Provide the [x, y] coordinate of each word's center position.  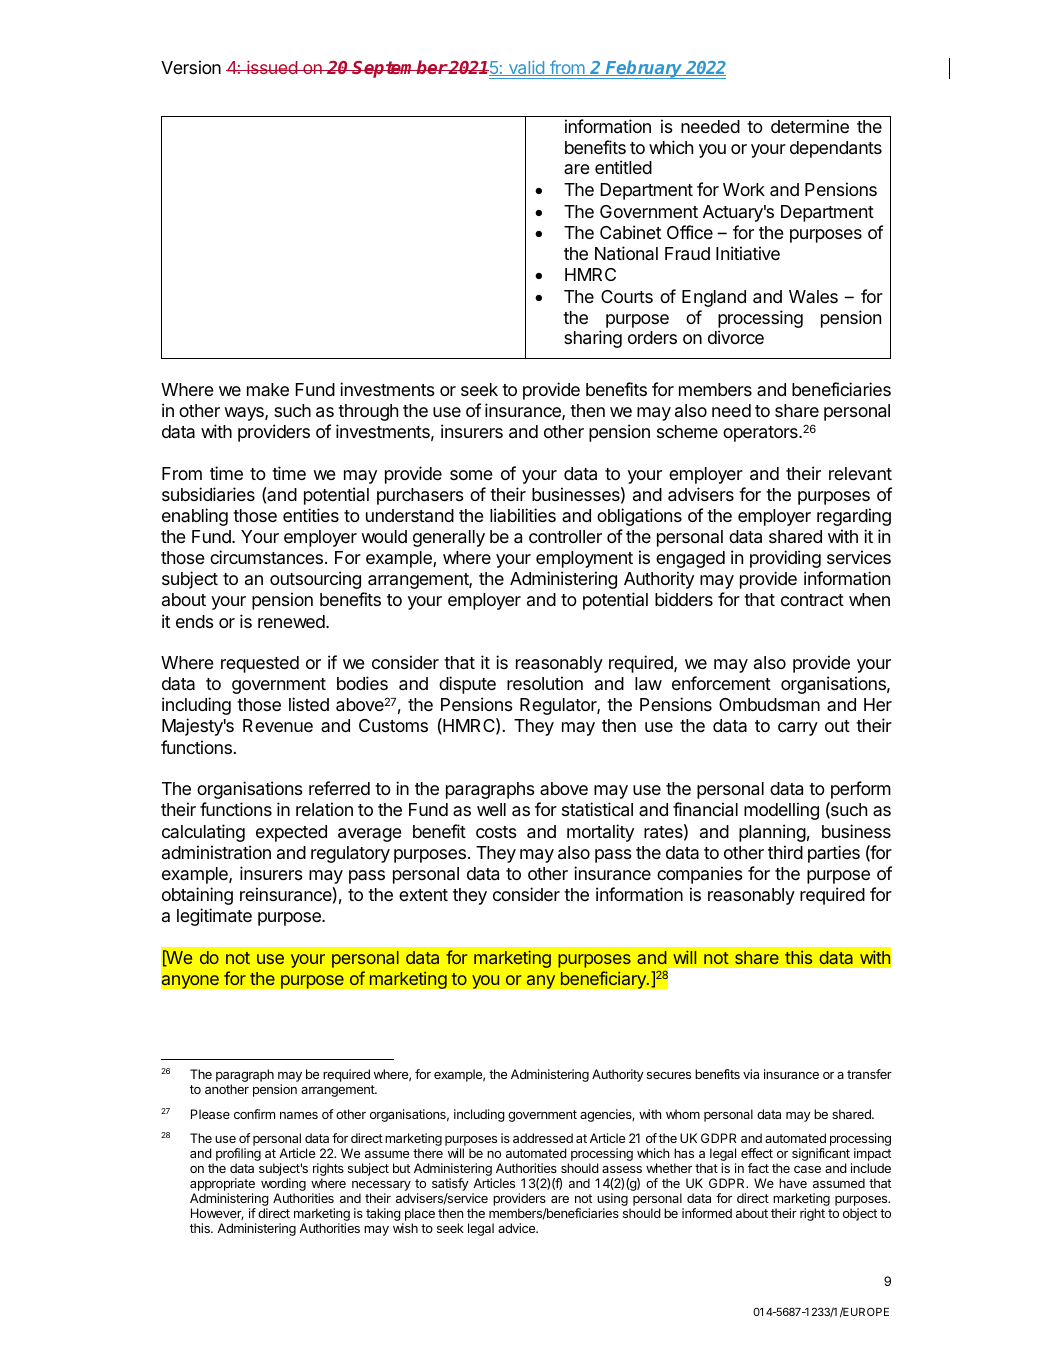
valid [526, 68]
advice [518, 1228]
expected [291, 833]
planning [772, 833]
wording [283, 1186]
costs [496, 832]
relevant [860, 474]
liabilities [523, 515]
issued [272, 67]
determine [810, 126]
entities [311, 515]
